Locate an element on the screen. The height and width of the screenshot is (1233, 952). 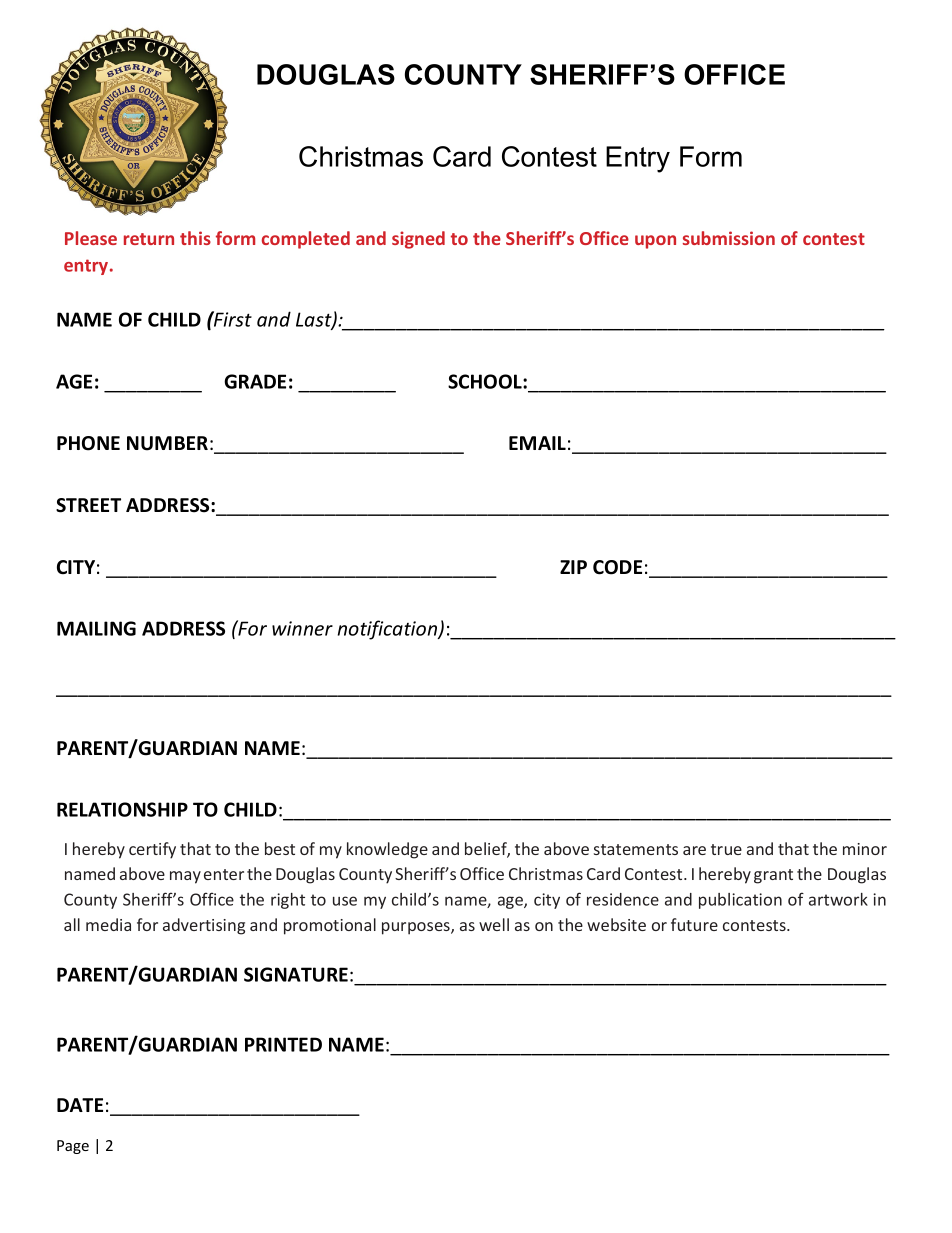
return is located at coordinates (149, 239).
